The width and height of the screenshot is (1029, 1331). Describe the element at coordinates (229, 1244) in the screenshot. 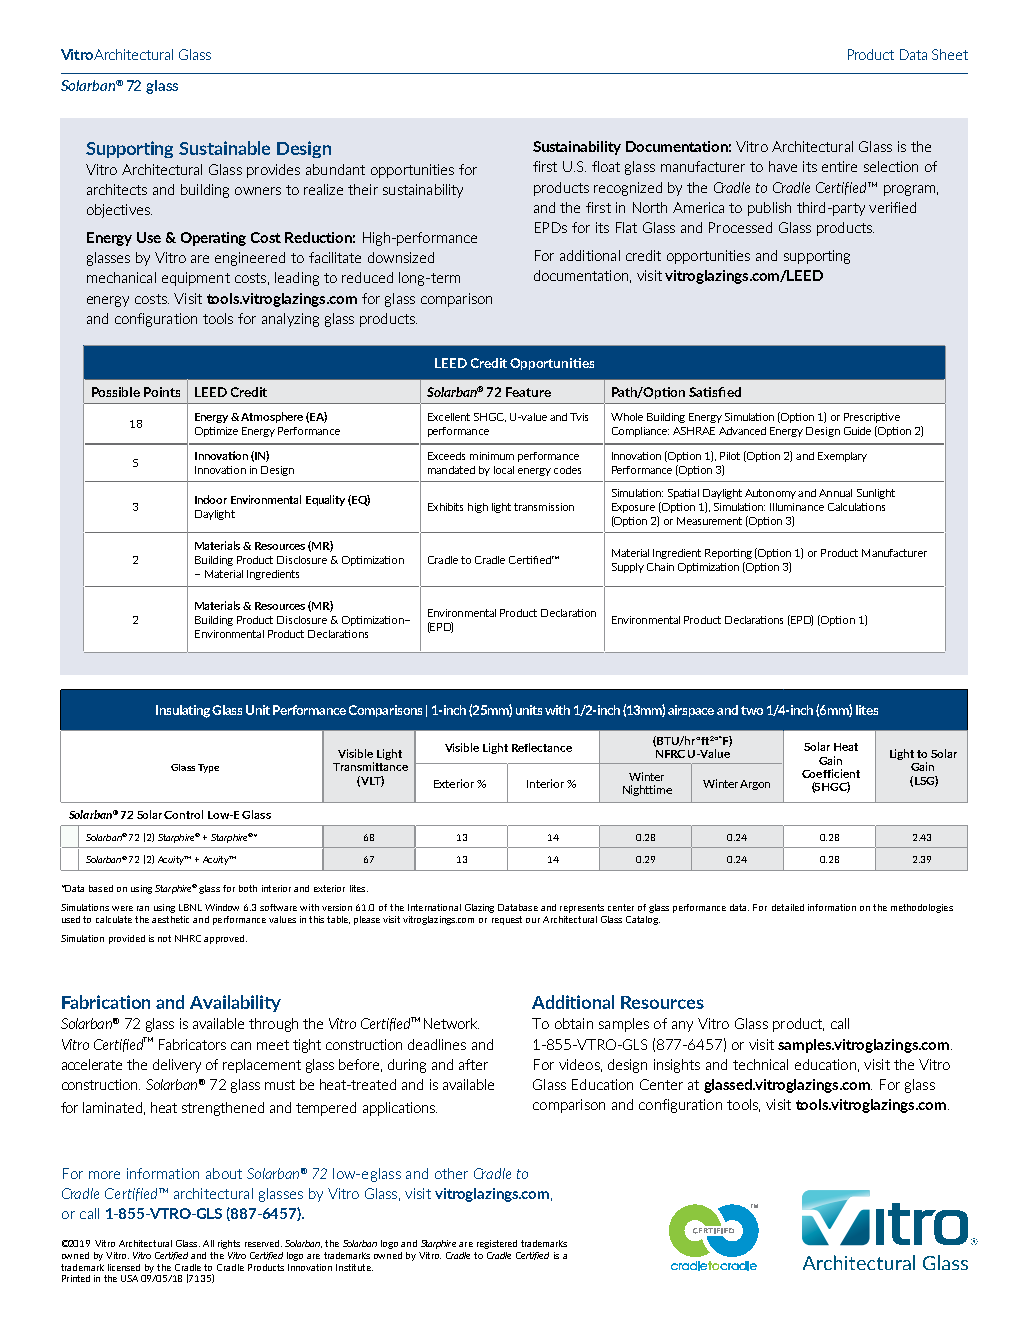

I see `rights` at that location.
